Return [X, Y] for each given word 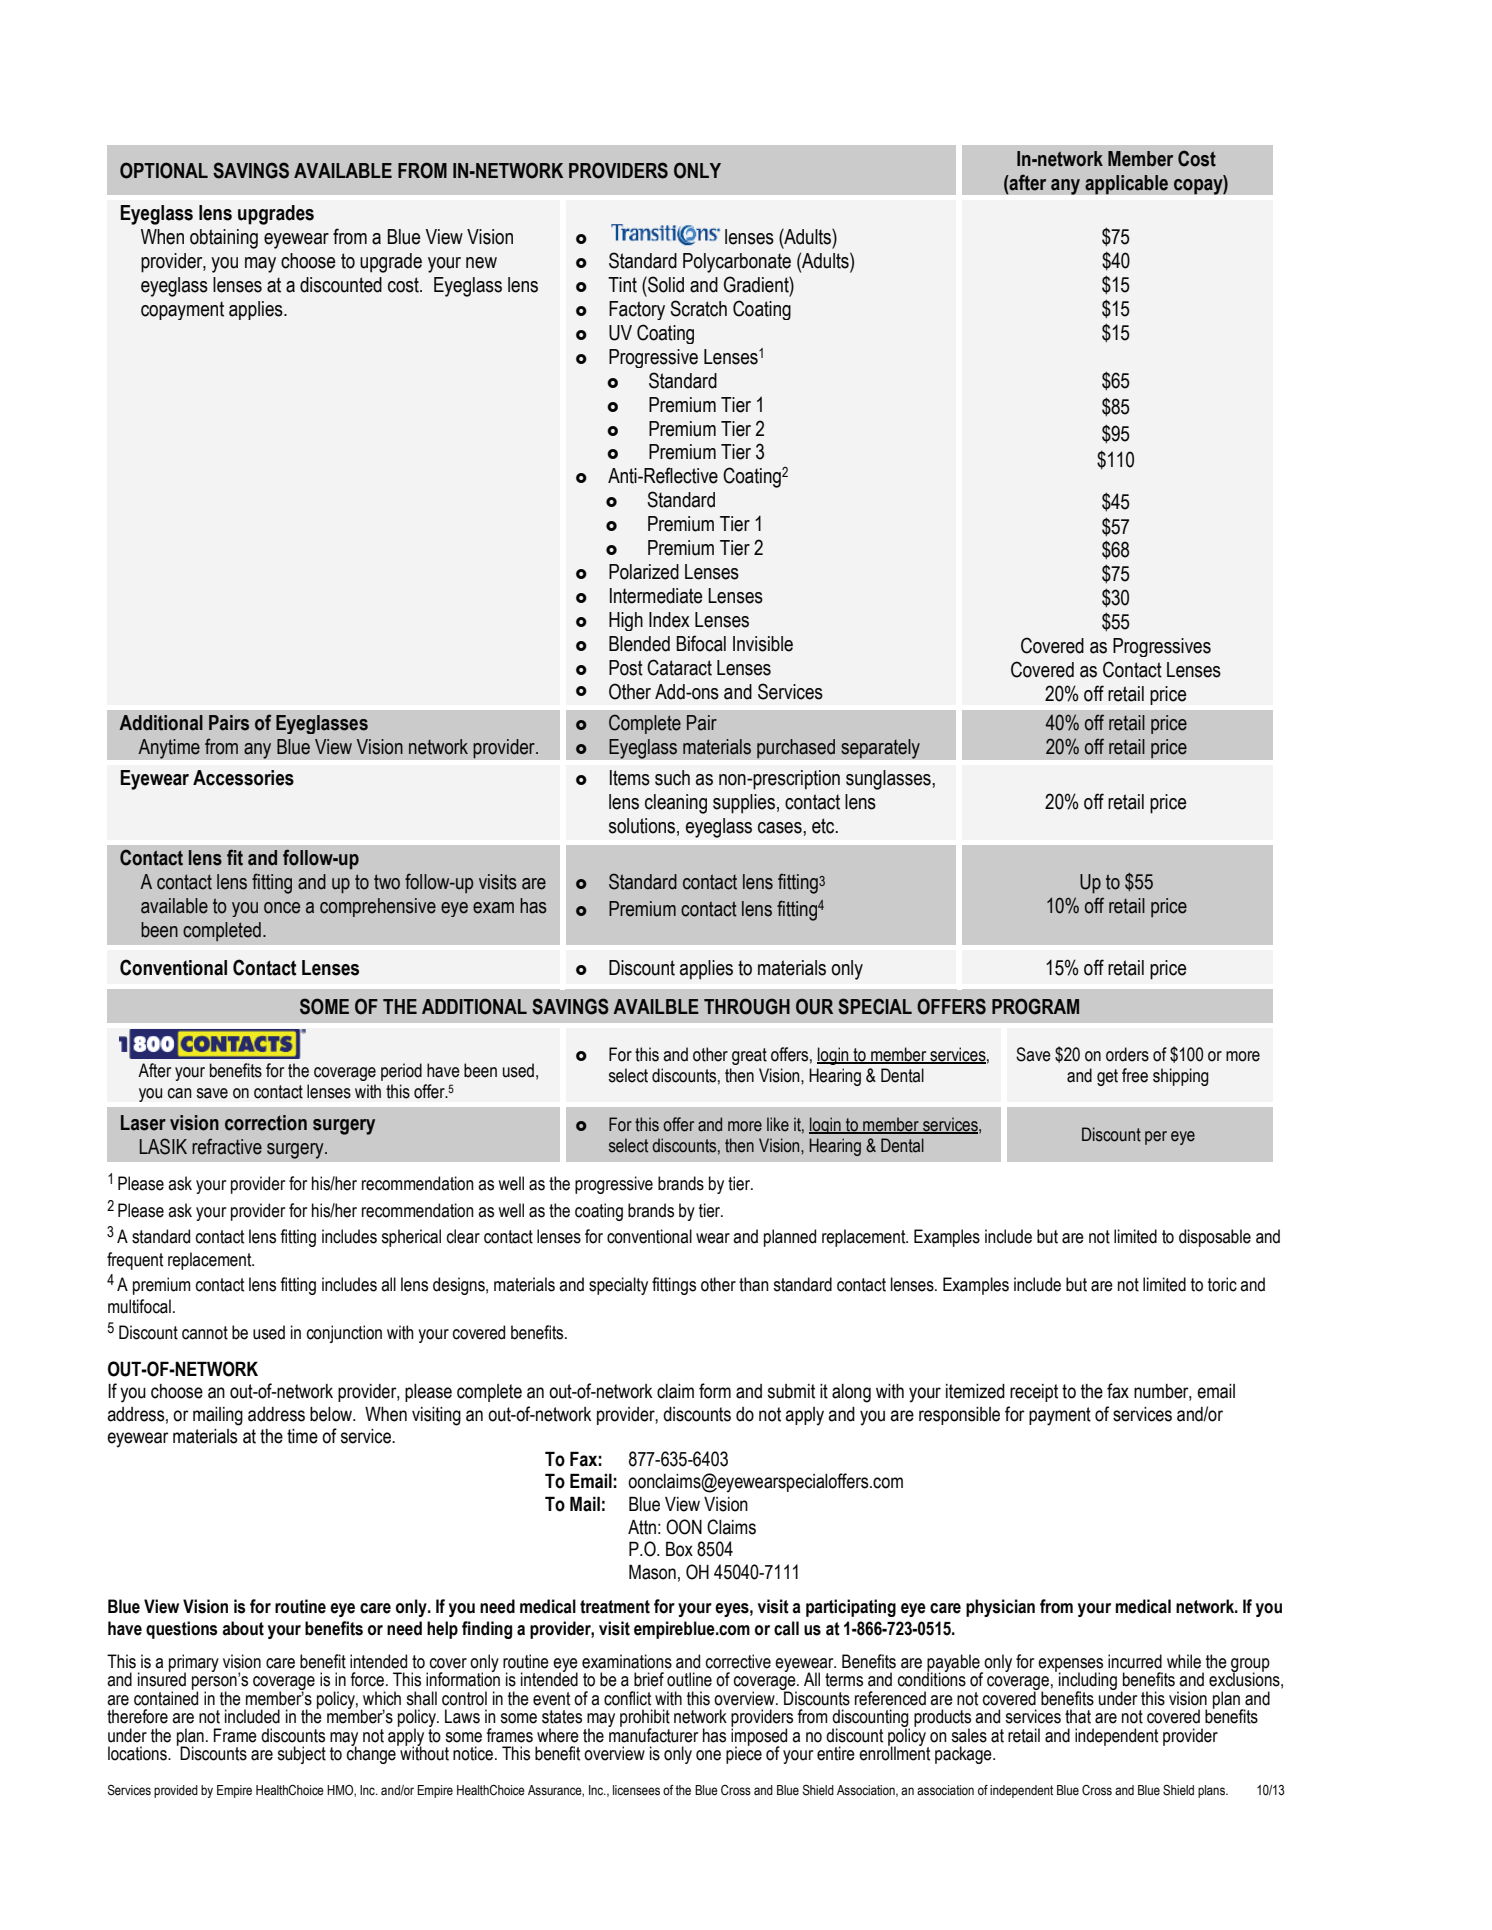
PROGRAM [1035, 1006]
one [708, 1755]
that [1078, 1716]
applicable [1126, 185]
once [282, 908]
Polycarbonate [737, 263]
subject [301, 1755]
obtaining [224, 239]
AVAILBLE [656, 1006]
